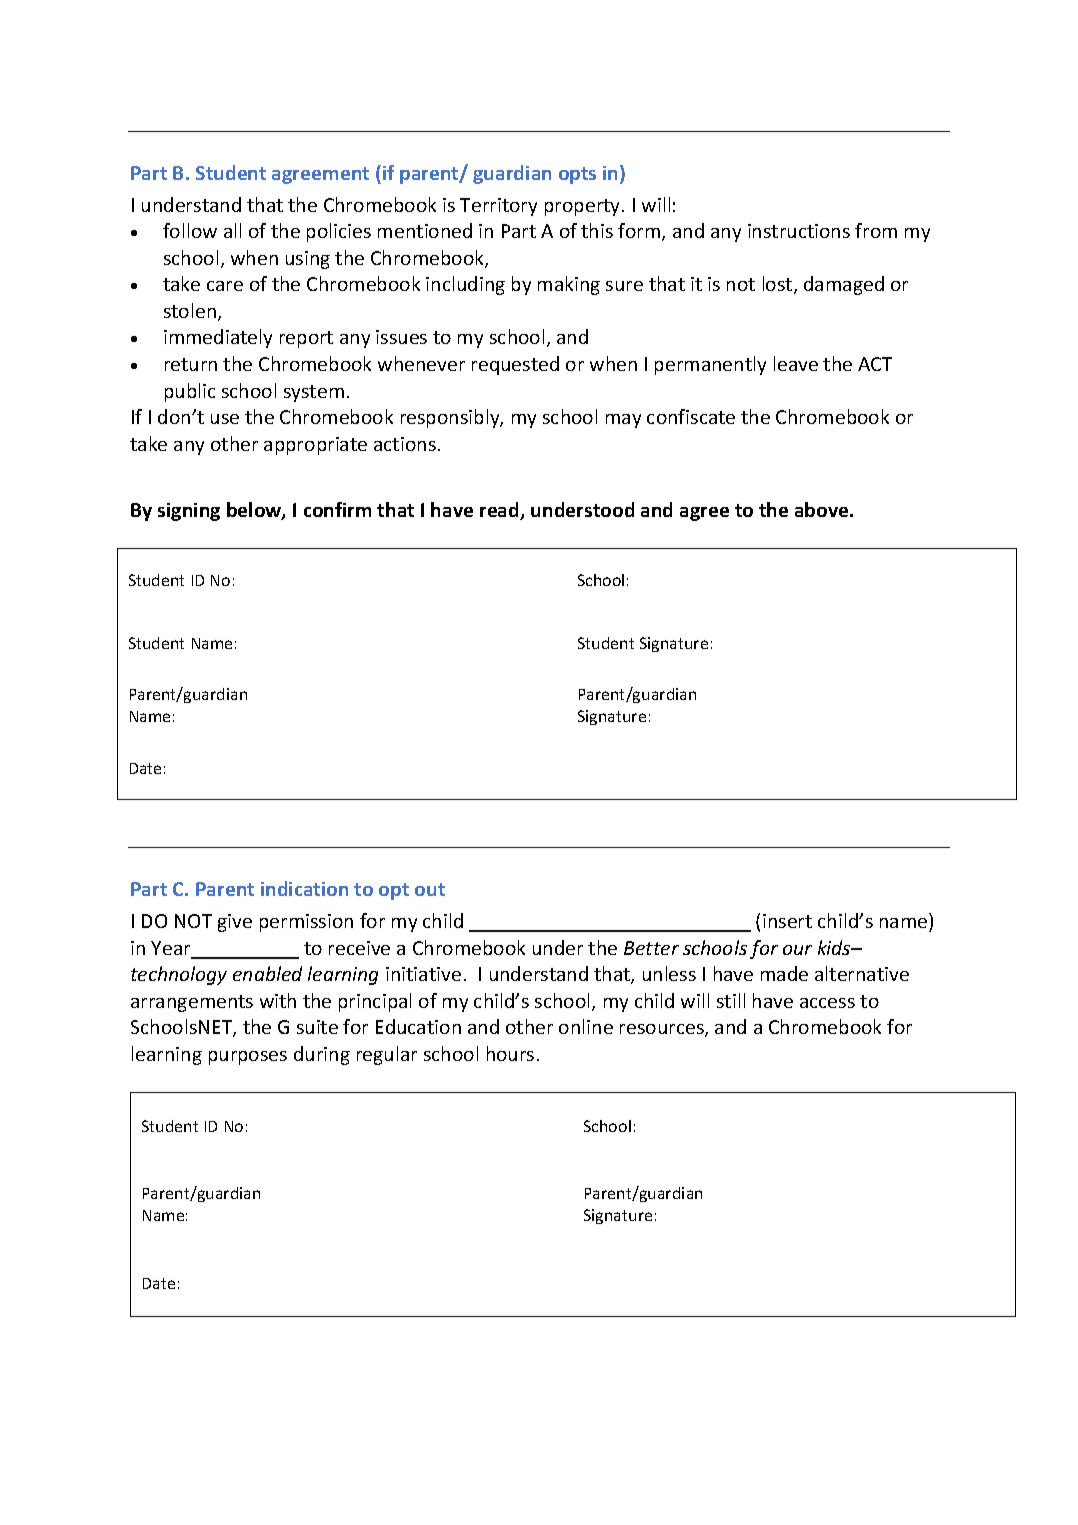 The width and height of the image is (1078, 1525). I want to click on above, so click(823, 509).
